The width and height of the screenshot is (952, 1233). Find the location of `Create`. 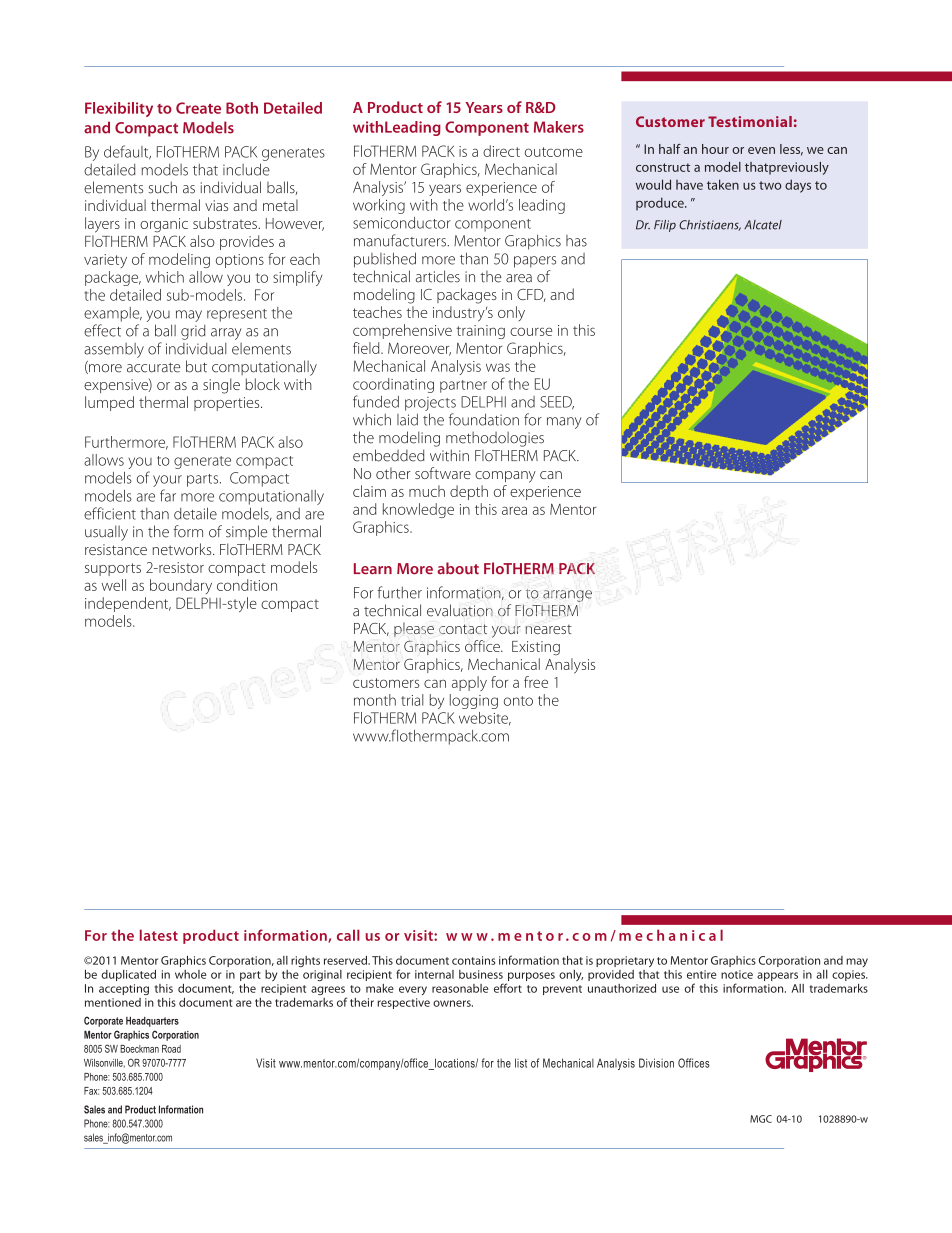

Create is located at coordinates (198, 108).
